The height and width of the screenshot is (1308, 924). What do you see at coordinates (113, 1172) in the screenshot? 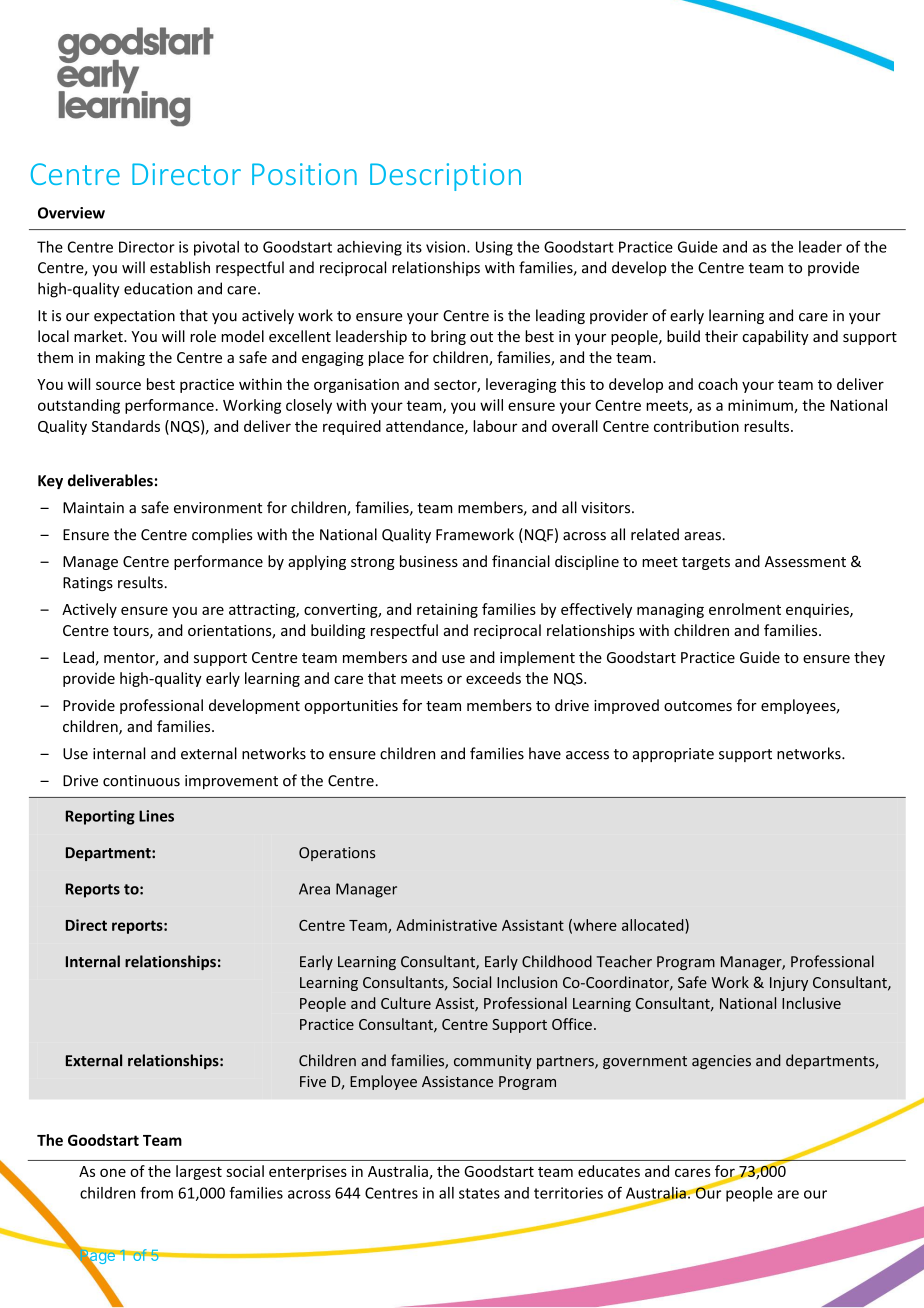
I see `one` at bounding box center [113, 1172].
